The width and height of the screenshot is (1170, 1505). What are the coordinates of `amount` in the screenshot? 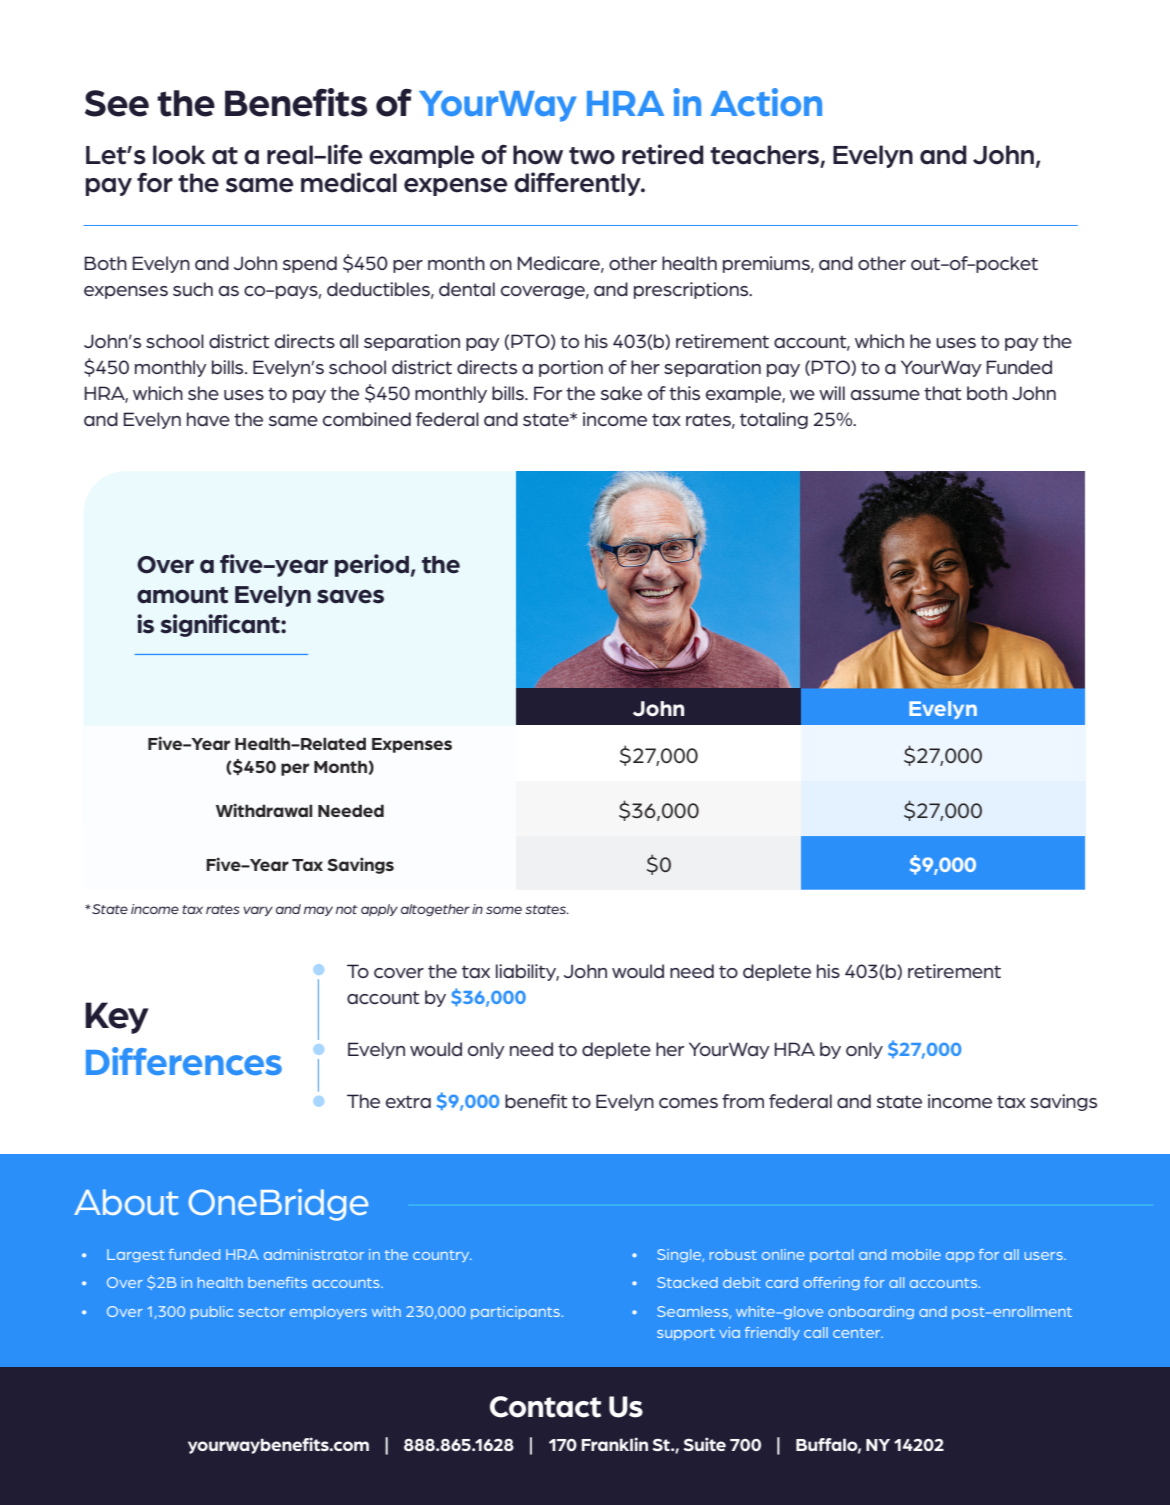 It's located at (182, 595).
